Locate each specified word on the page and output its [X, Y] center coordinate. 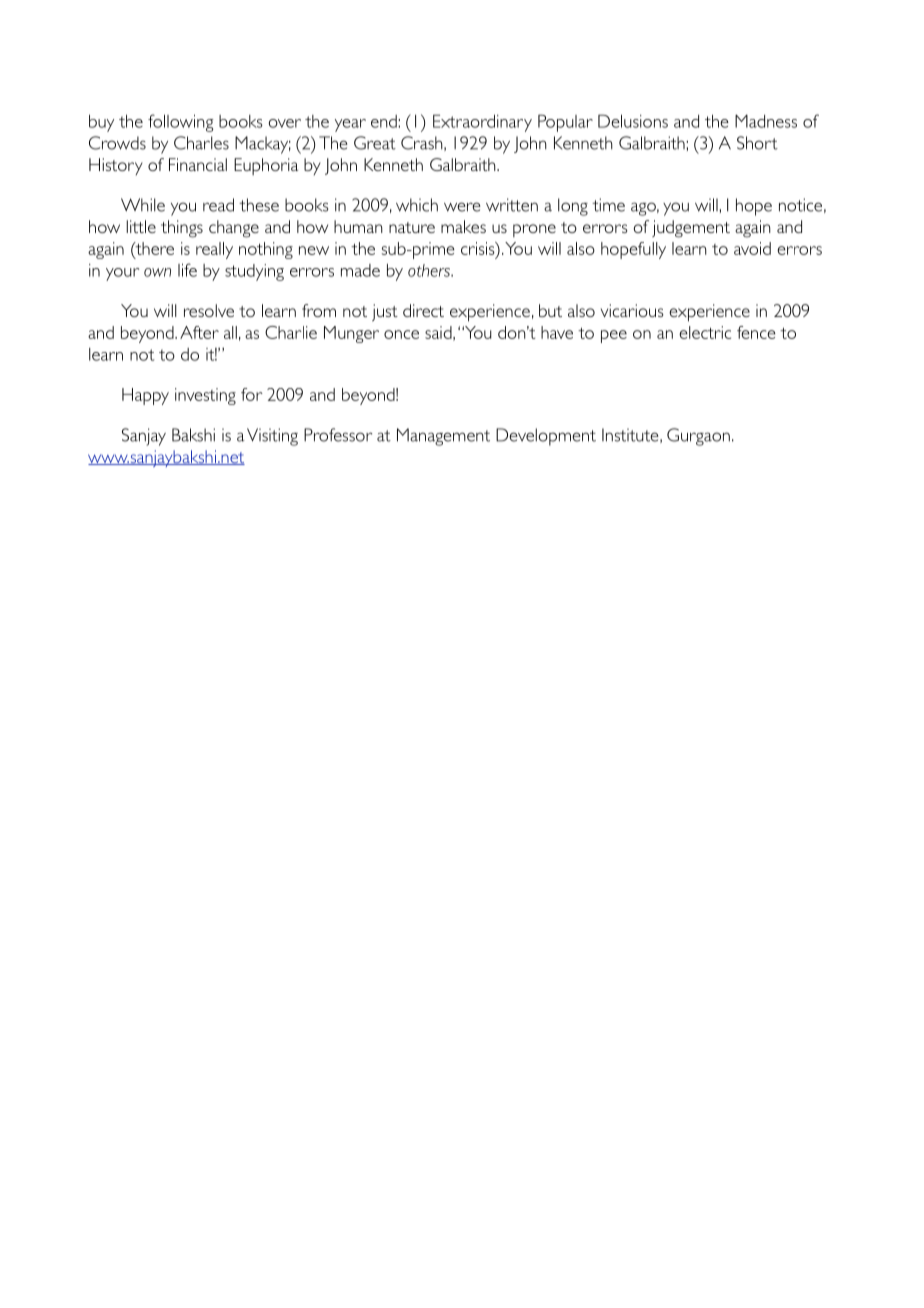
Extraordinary [482, 123]
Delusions [633, 121]
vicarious [632, 310]
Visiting [272, 437]
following [181, 123]
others [430, 270]
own [157, 272]
